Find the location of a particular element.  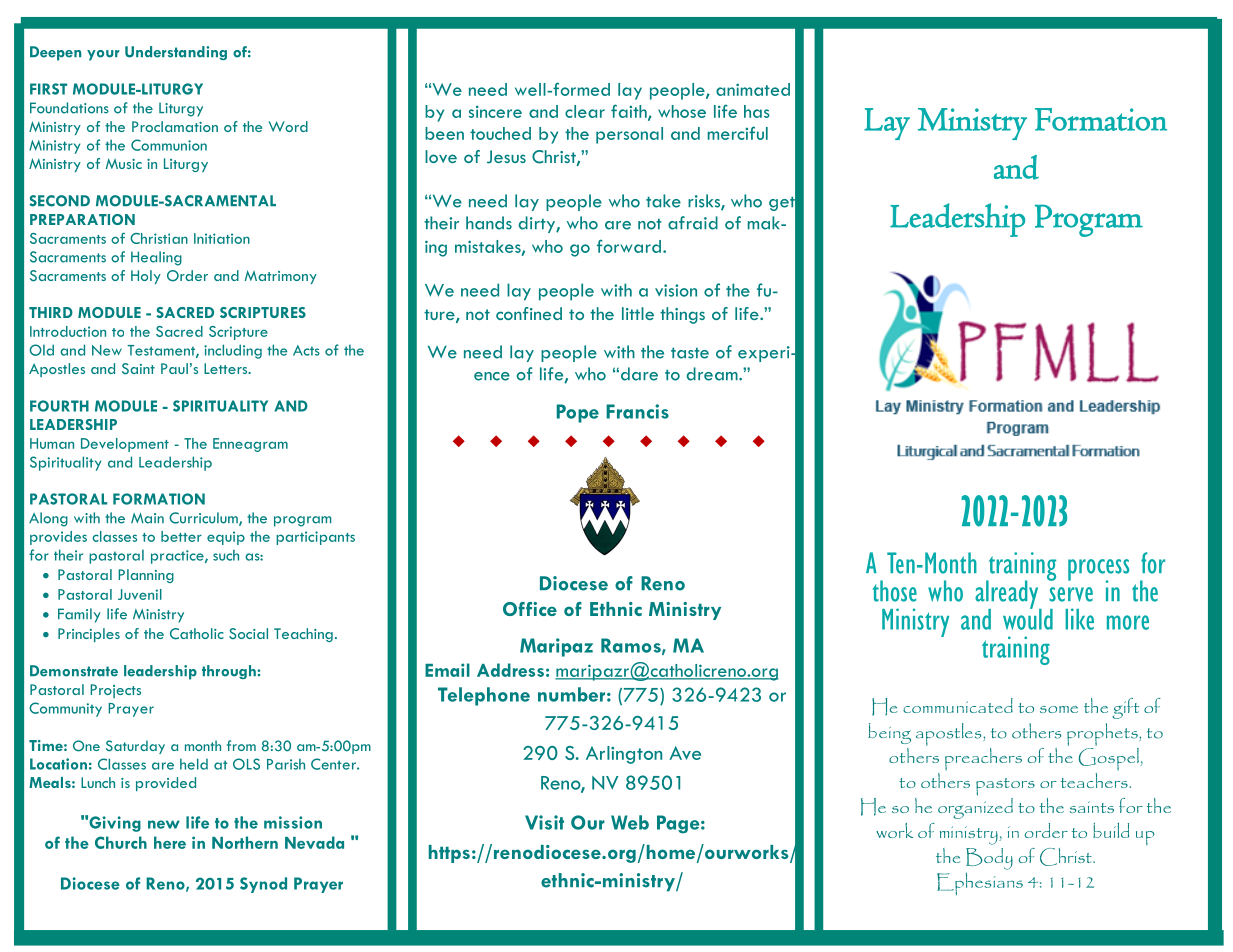

Body is located at coordinates (989, 859).
